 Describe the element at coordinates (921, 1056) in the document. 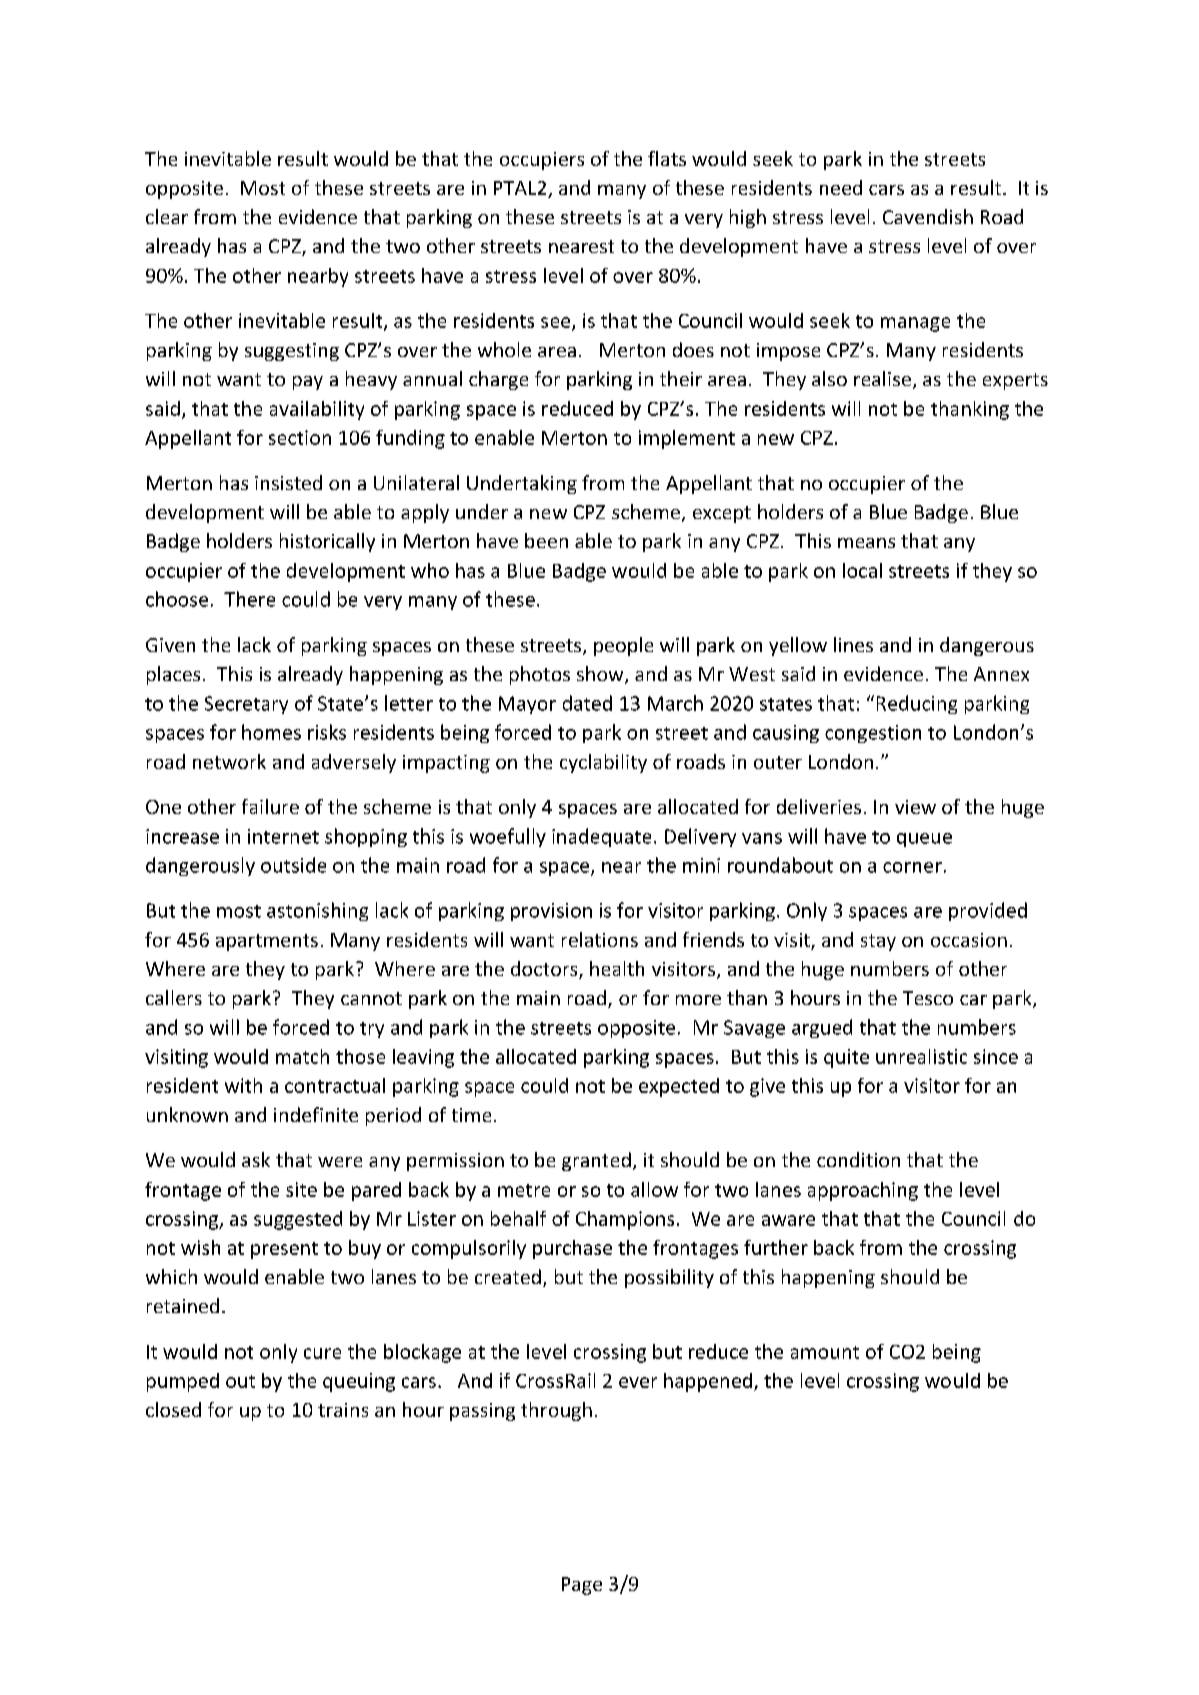

I see `unrealistic` at that location.
